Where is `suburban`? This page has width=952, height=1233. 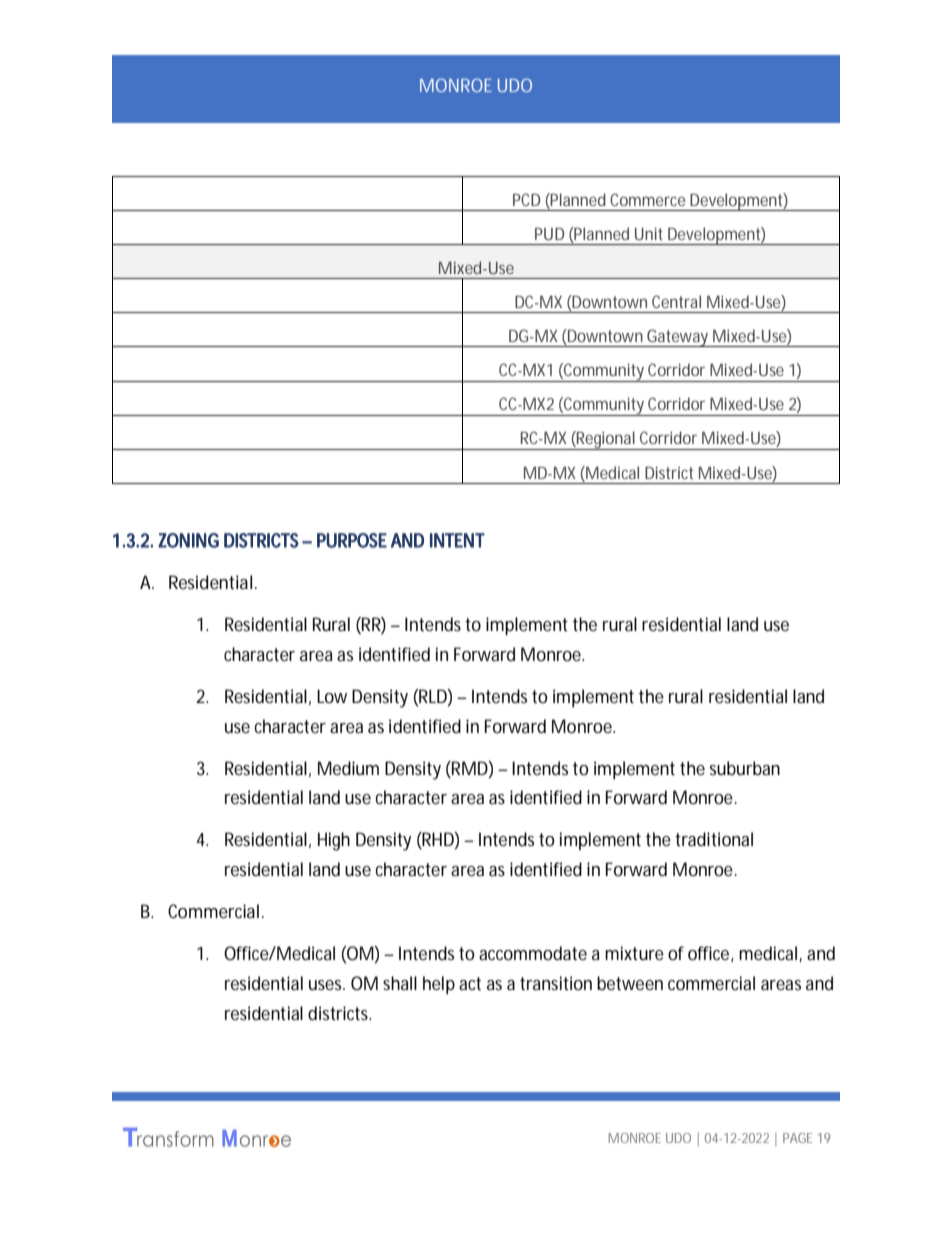 suburban is located at coordinates (745, 768).
